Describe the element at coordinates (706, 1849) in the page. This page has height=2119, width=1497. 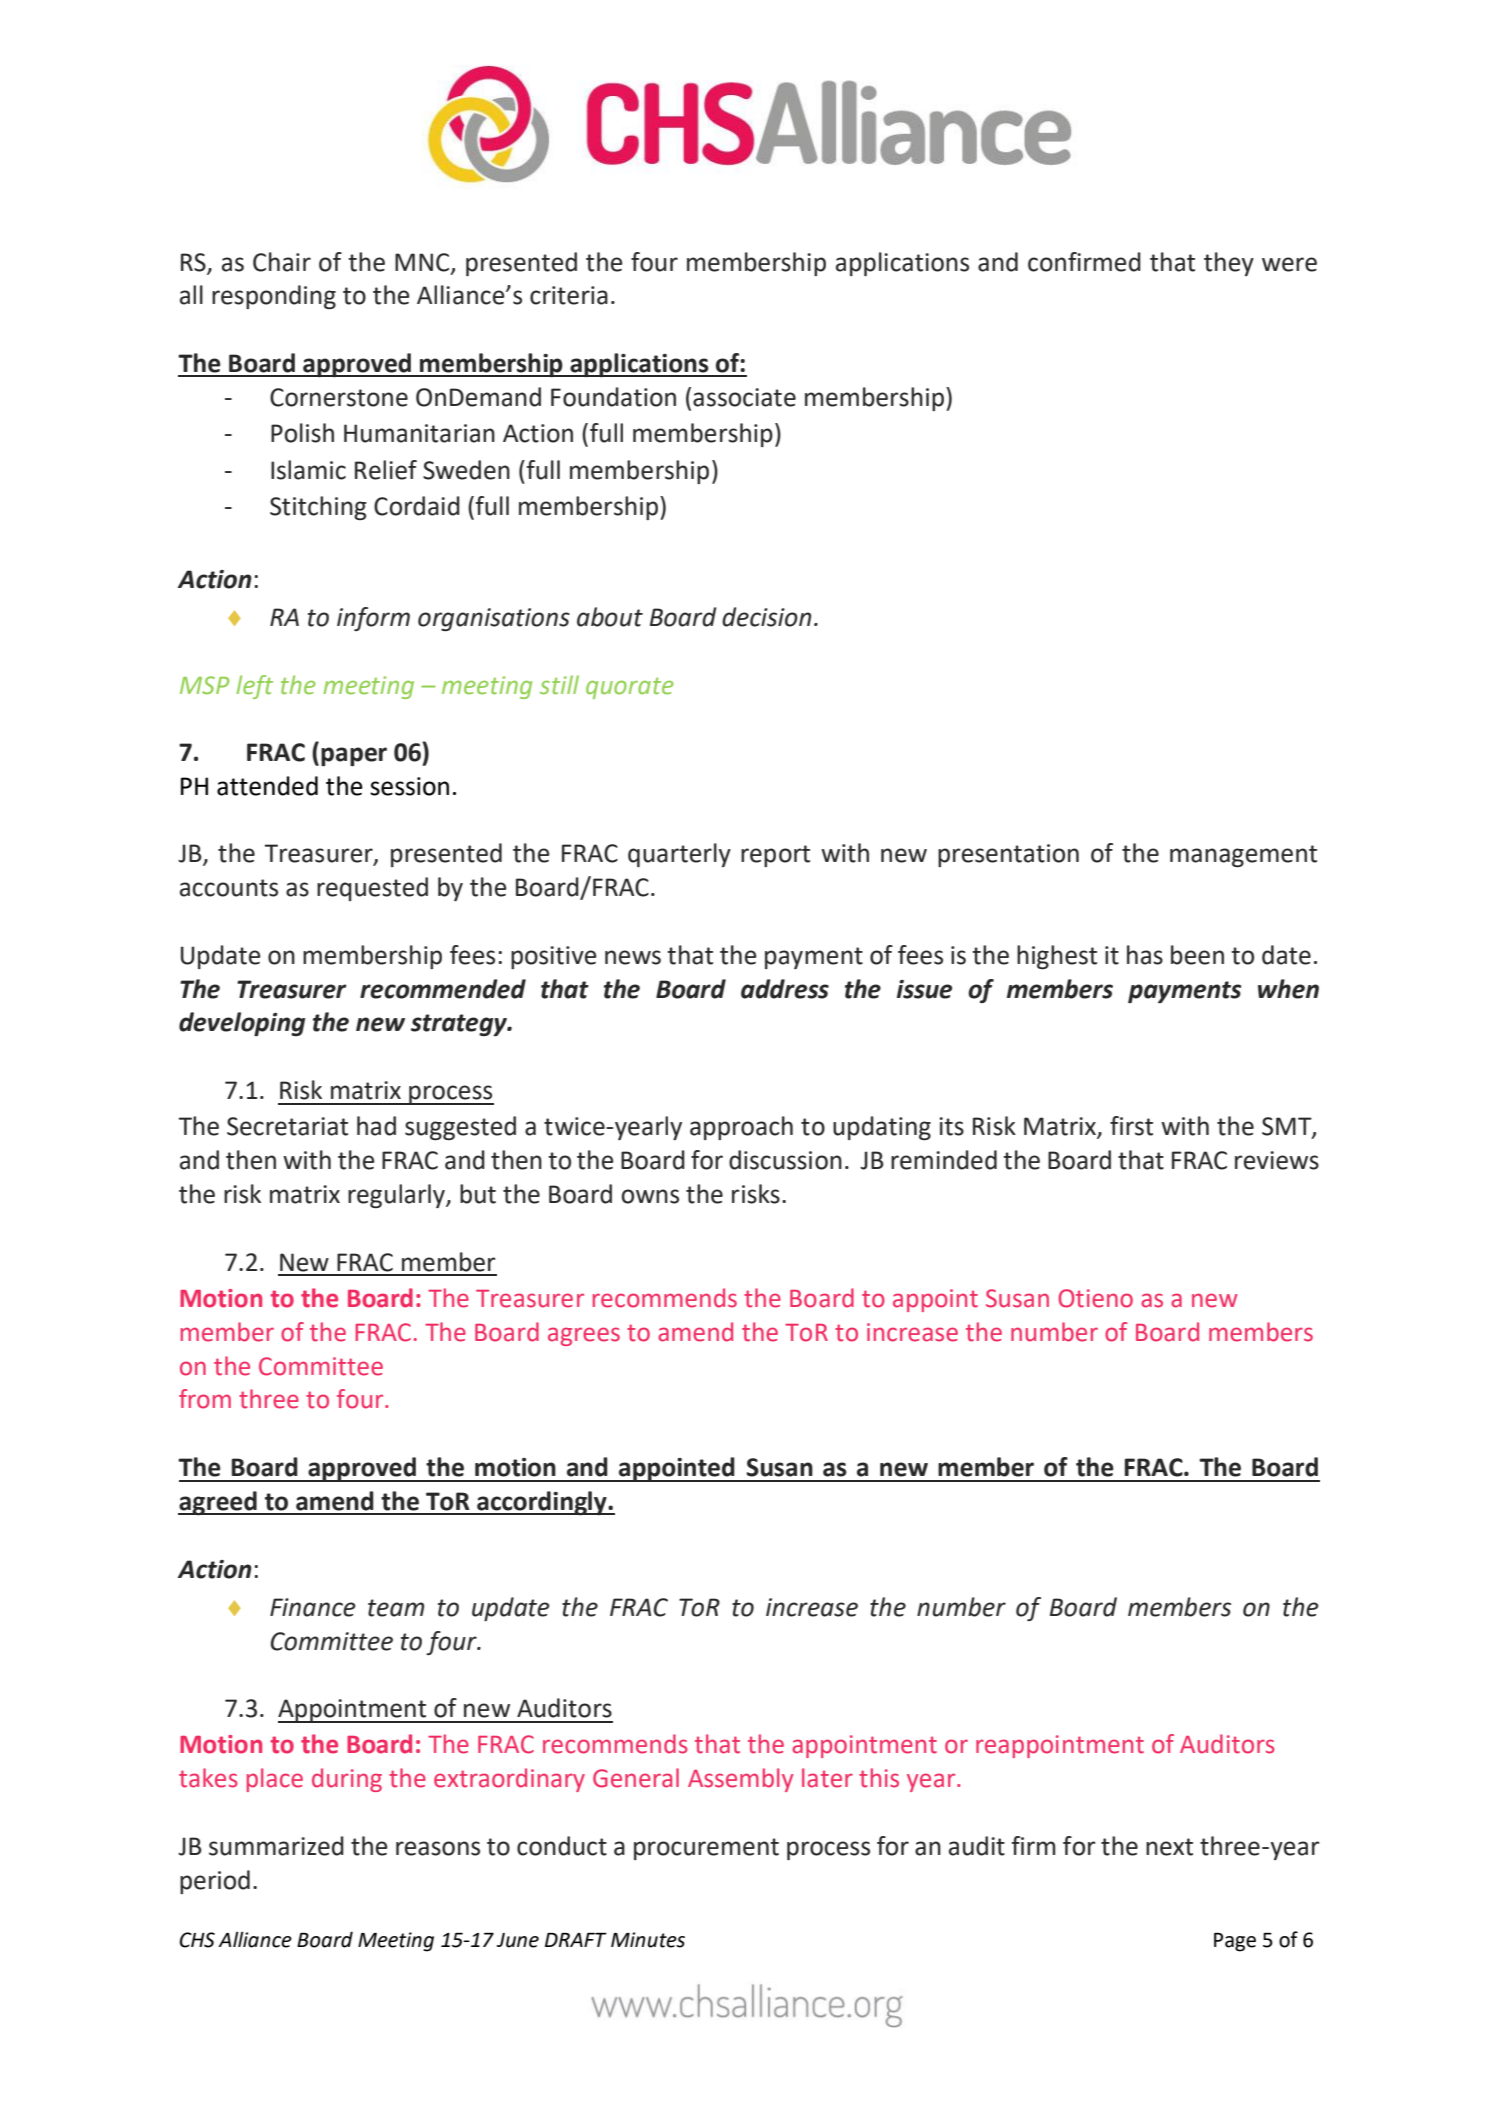
I see `procurement` at that location.
